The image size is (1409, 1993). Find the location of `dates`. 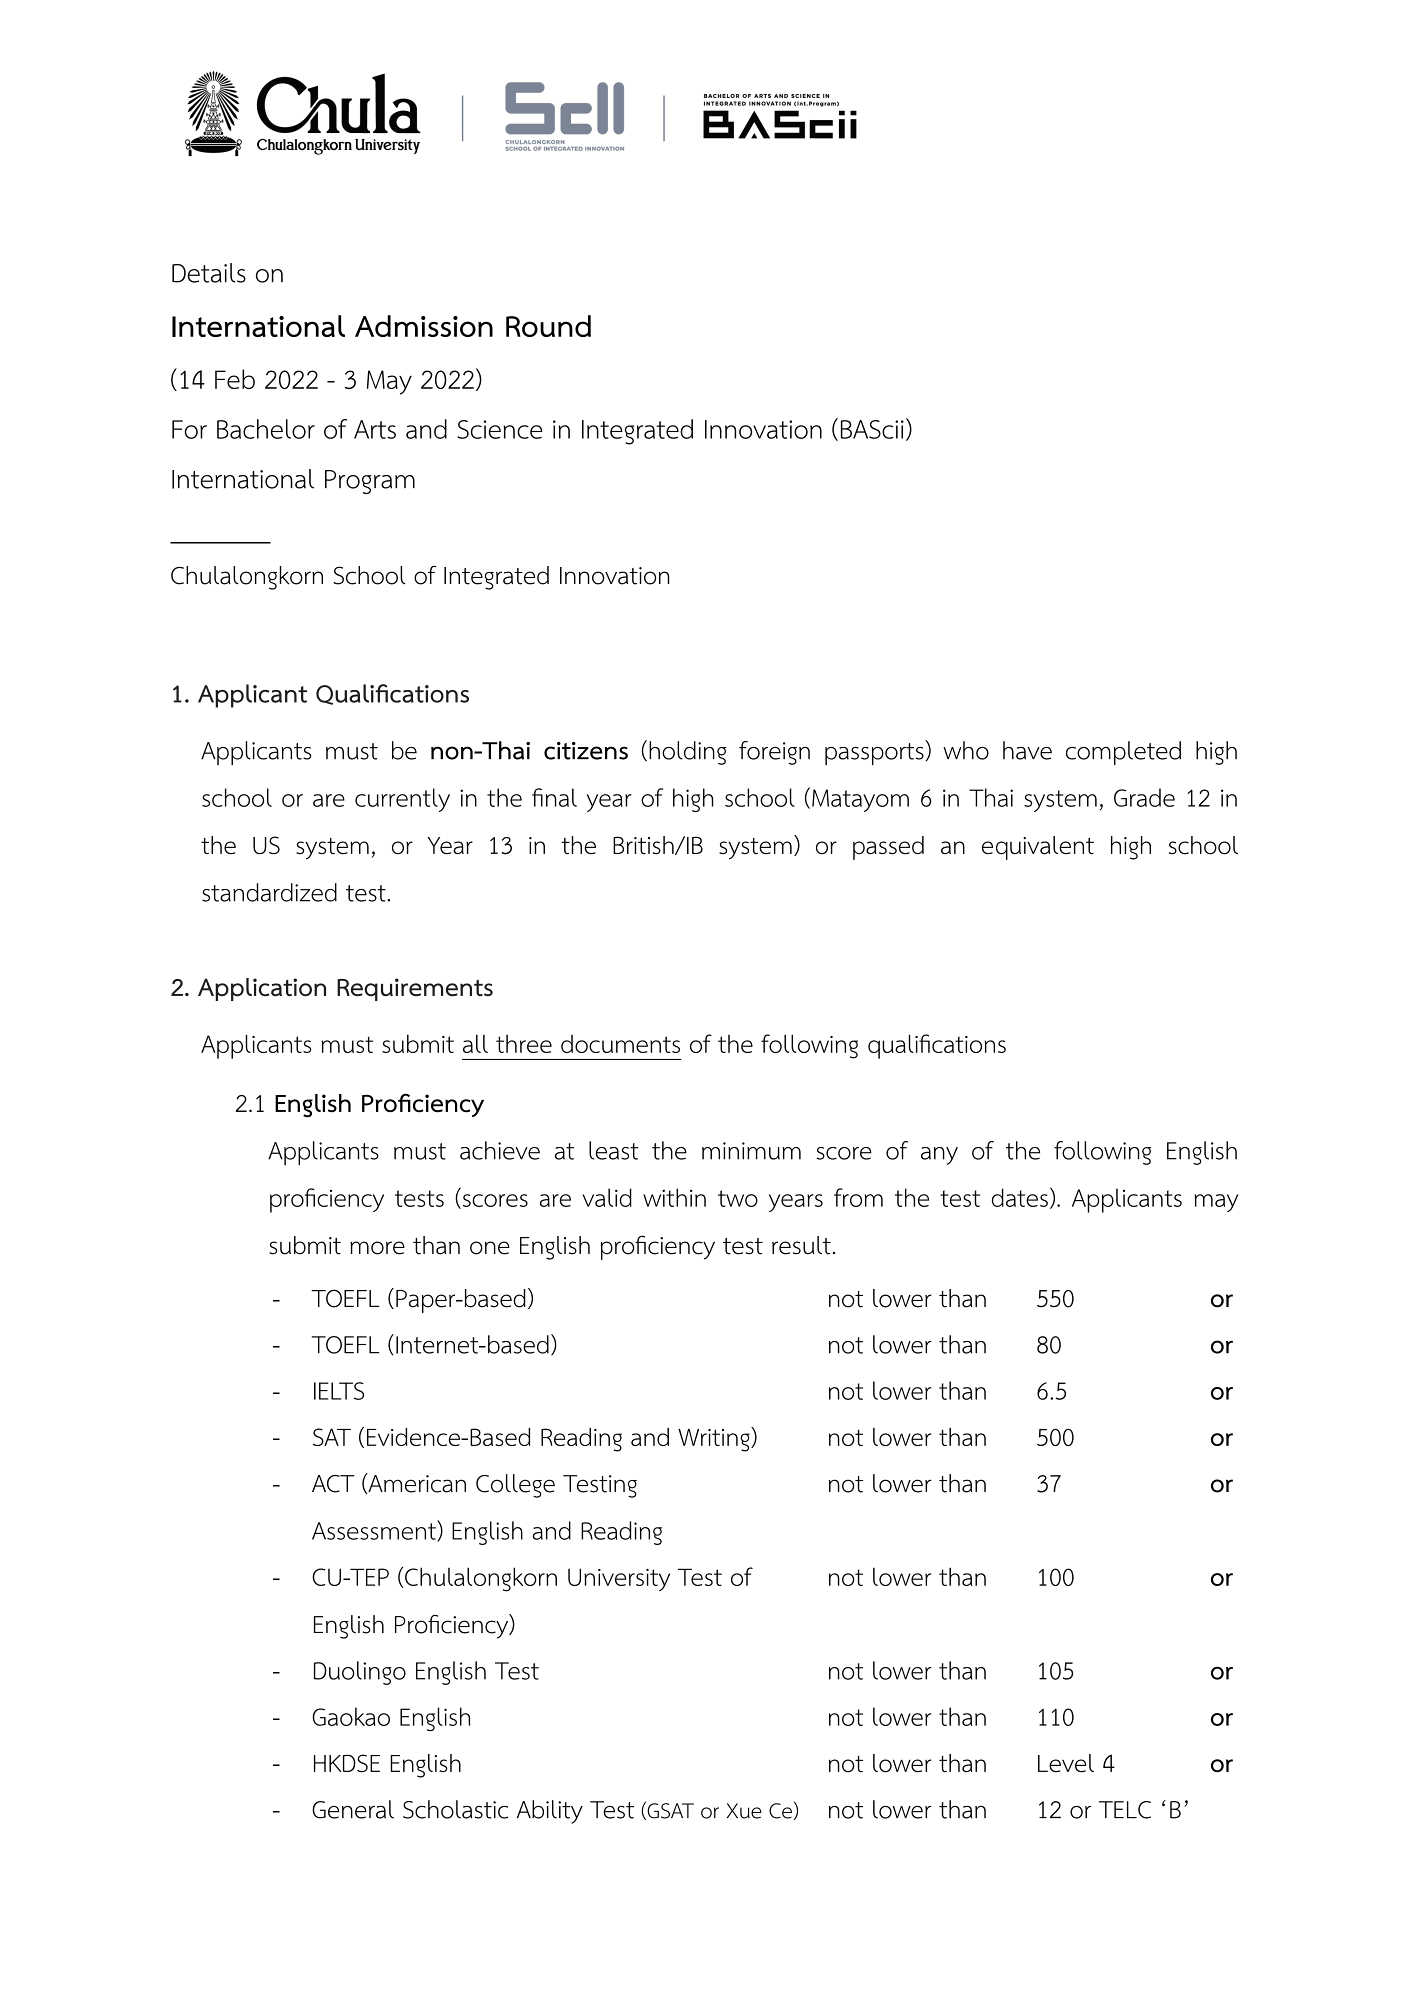

dates is located at coordinates (1020, 1197).
